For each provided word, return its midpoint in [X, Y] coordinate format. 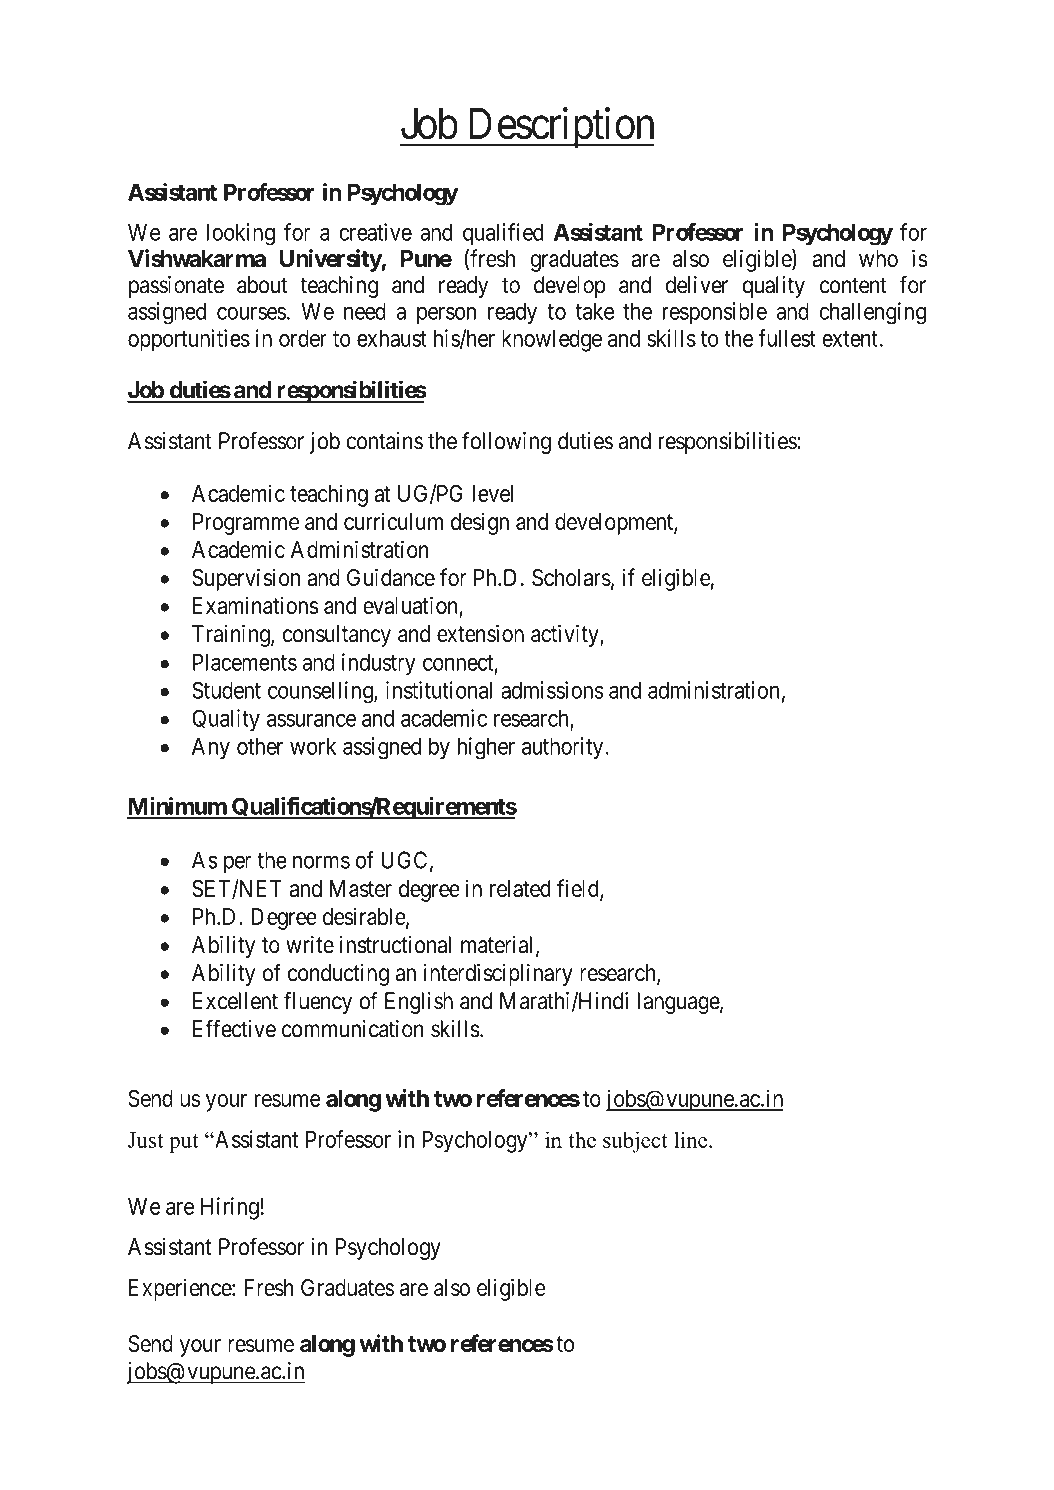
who [878, 258]
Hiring [230, 1208]
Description [560, 127]
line [692, 1140]
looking [241, 234]
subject [635, 1142]
